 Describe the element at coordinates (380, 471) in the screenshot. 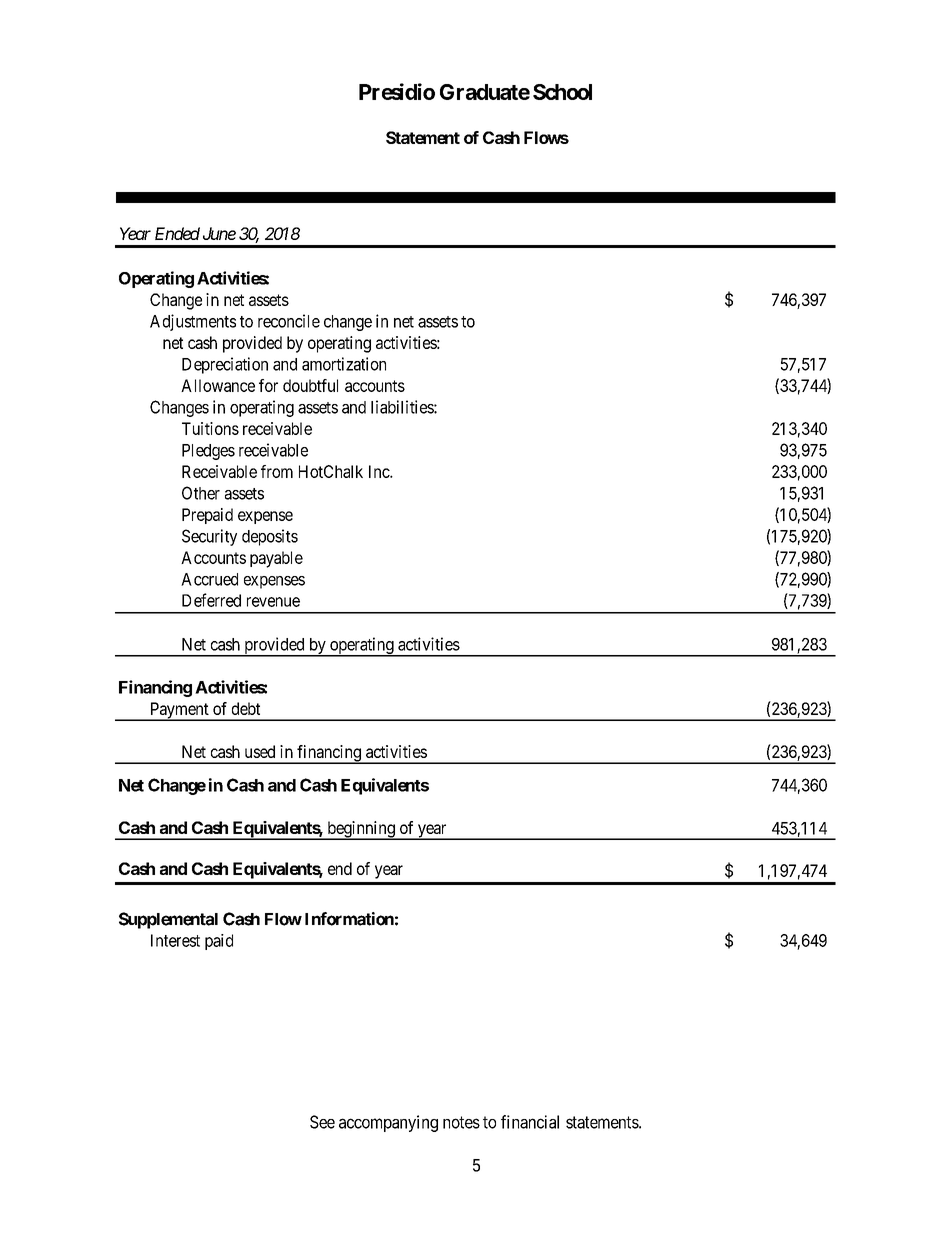

I see `Inc` at that location.
